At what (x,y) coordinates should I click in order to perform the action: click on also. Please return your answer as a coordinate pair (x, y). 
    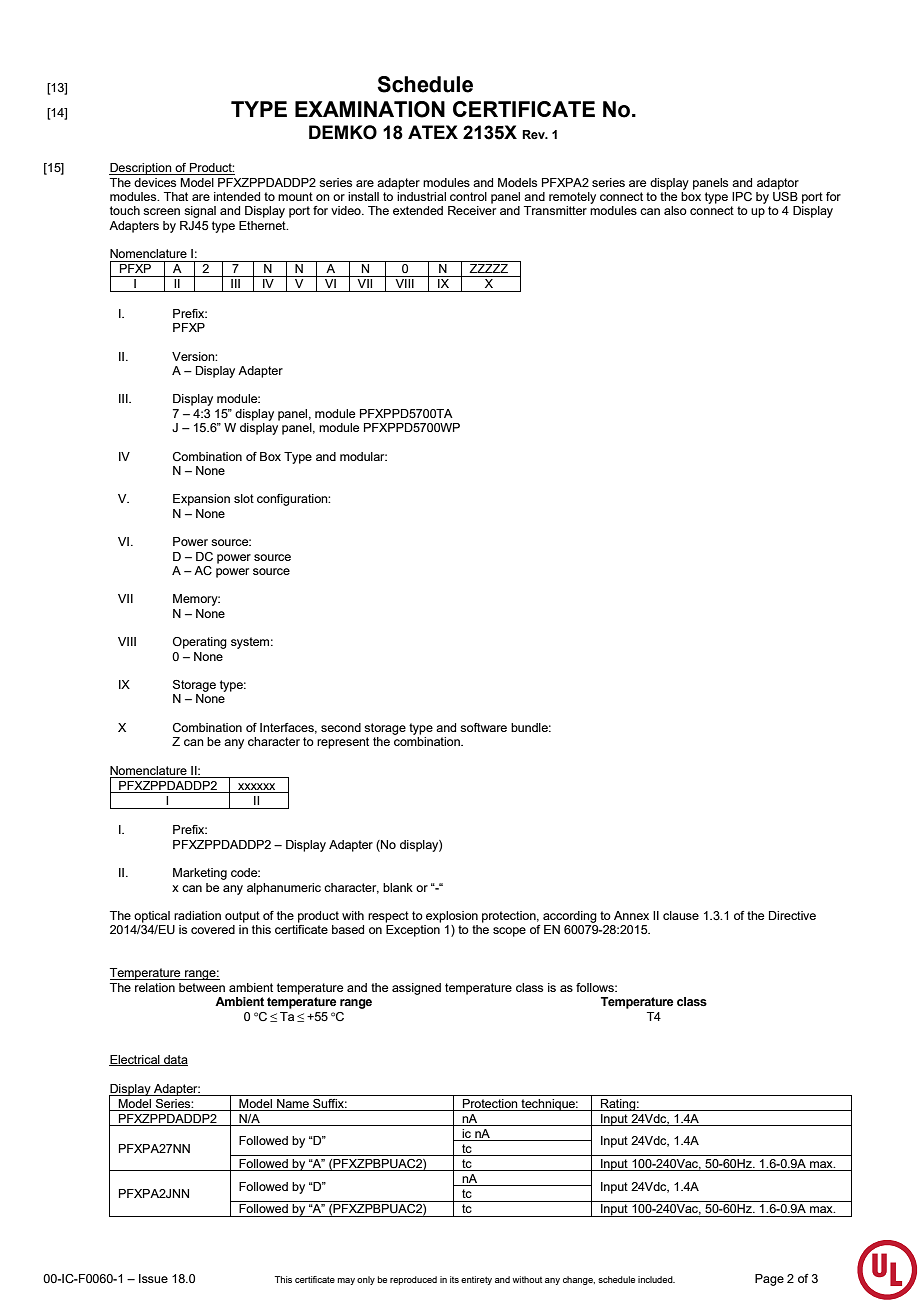
    Looking at the image, I should click on (675, 210).
